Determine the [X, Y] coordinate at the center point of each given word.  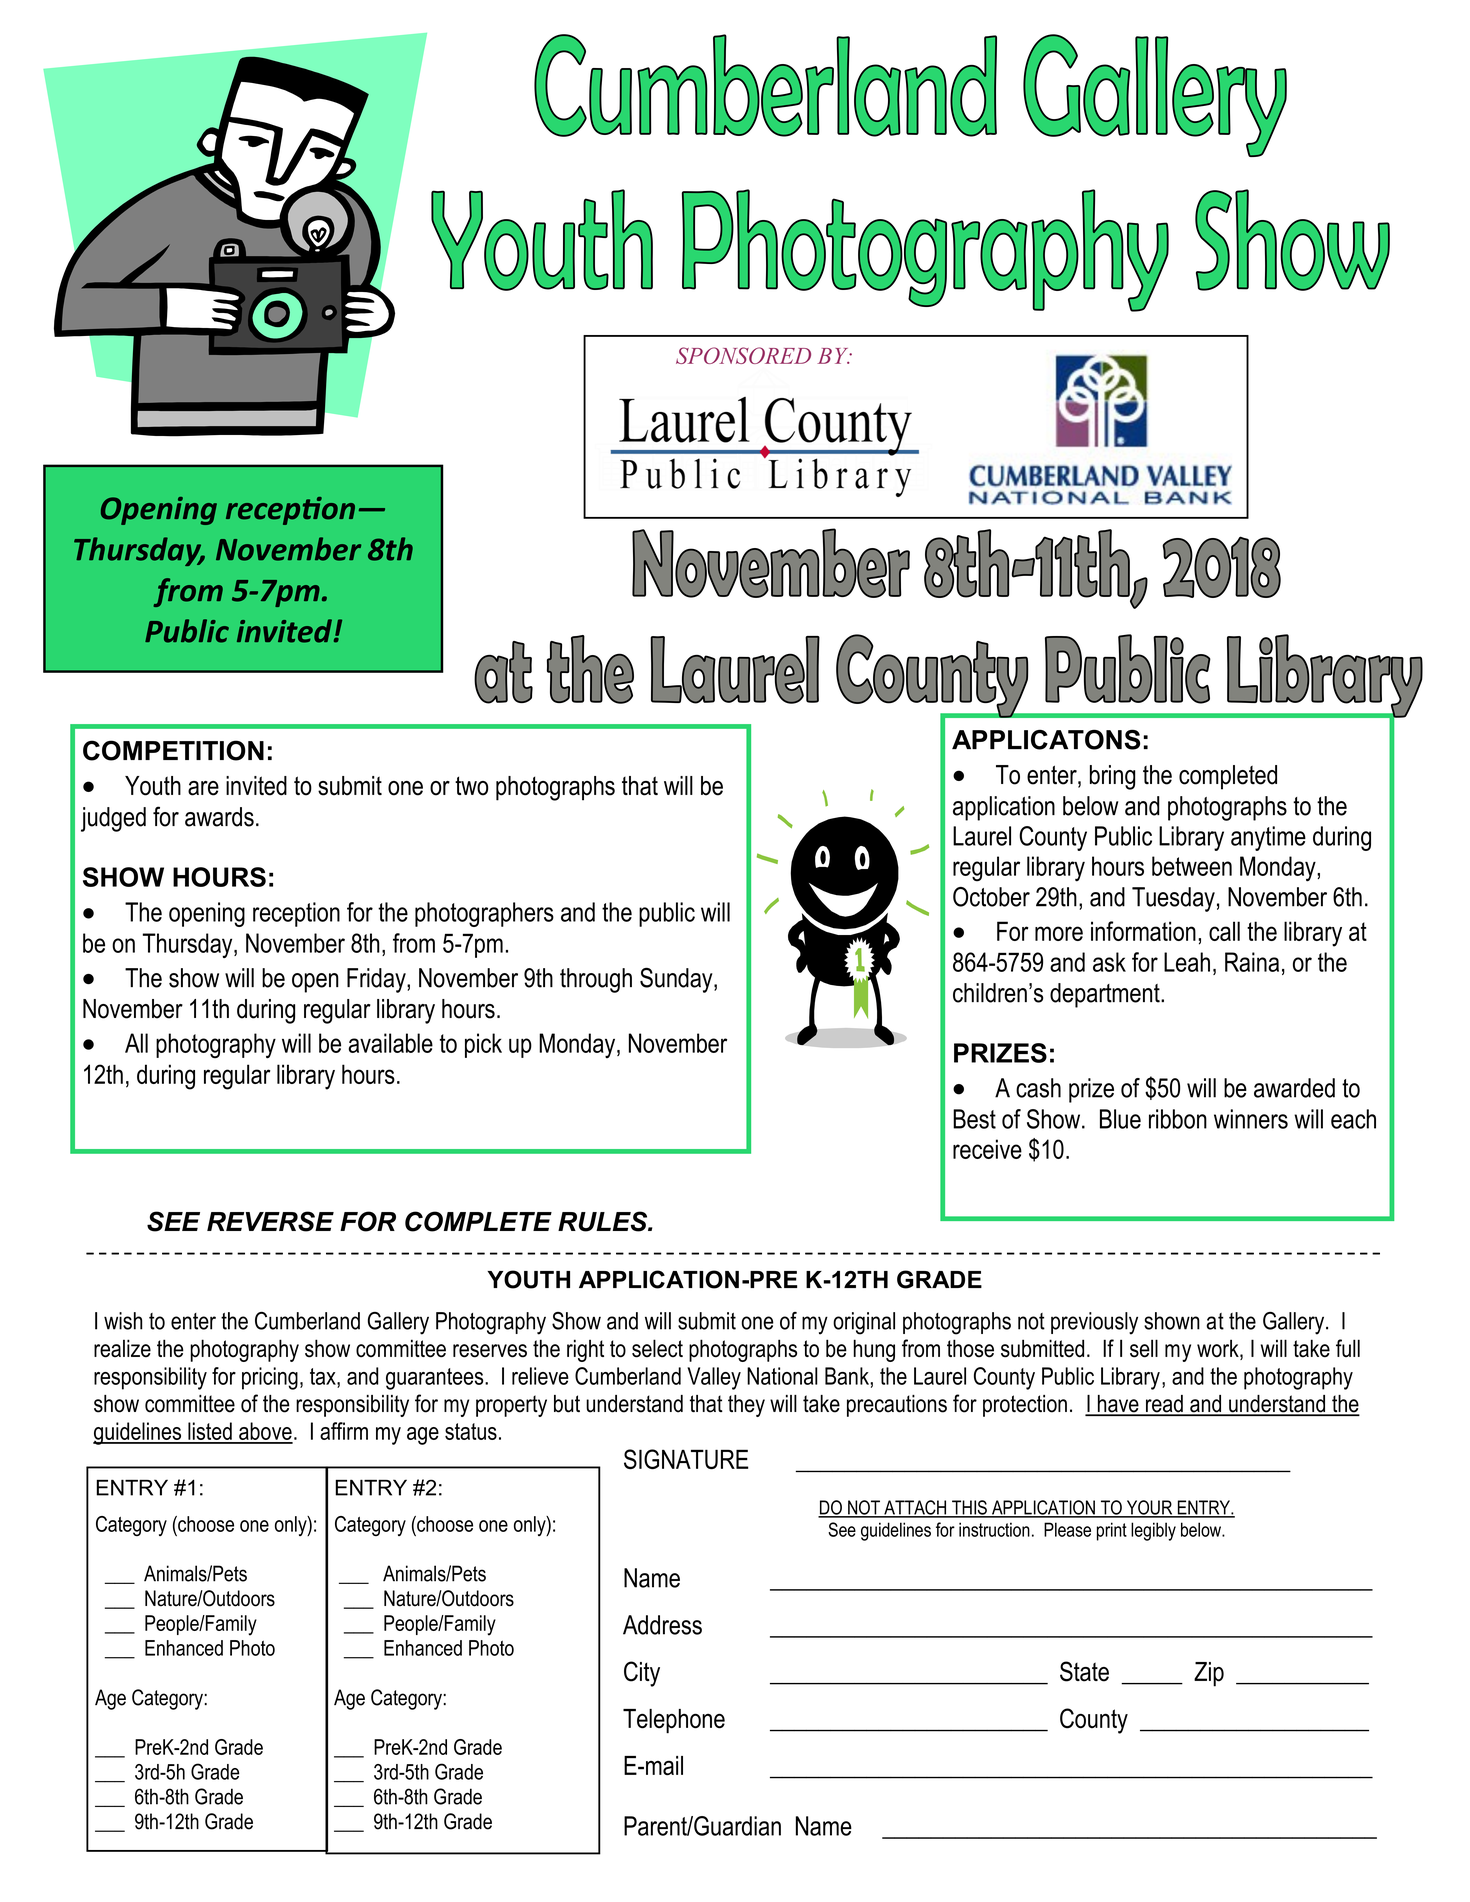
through [596, 980]
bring [1112, 777]
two [472, 786]
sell [1144, 1348]
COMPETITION [173, 750]
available [391, 1043]
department [1106, 995]
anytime [1268, 838]
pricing [270, 1378]
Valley [714, 1378]
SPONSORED [743, 355]
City [642, 1674]
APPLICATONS [1046, 739]
